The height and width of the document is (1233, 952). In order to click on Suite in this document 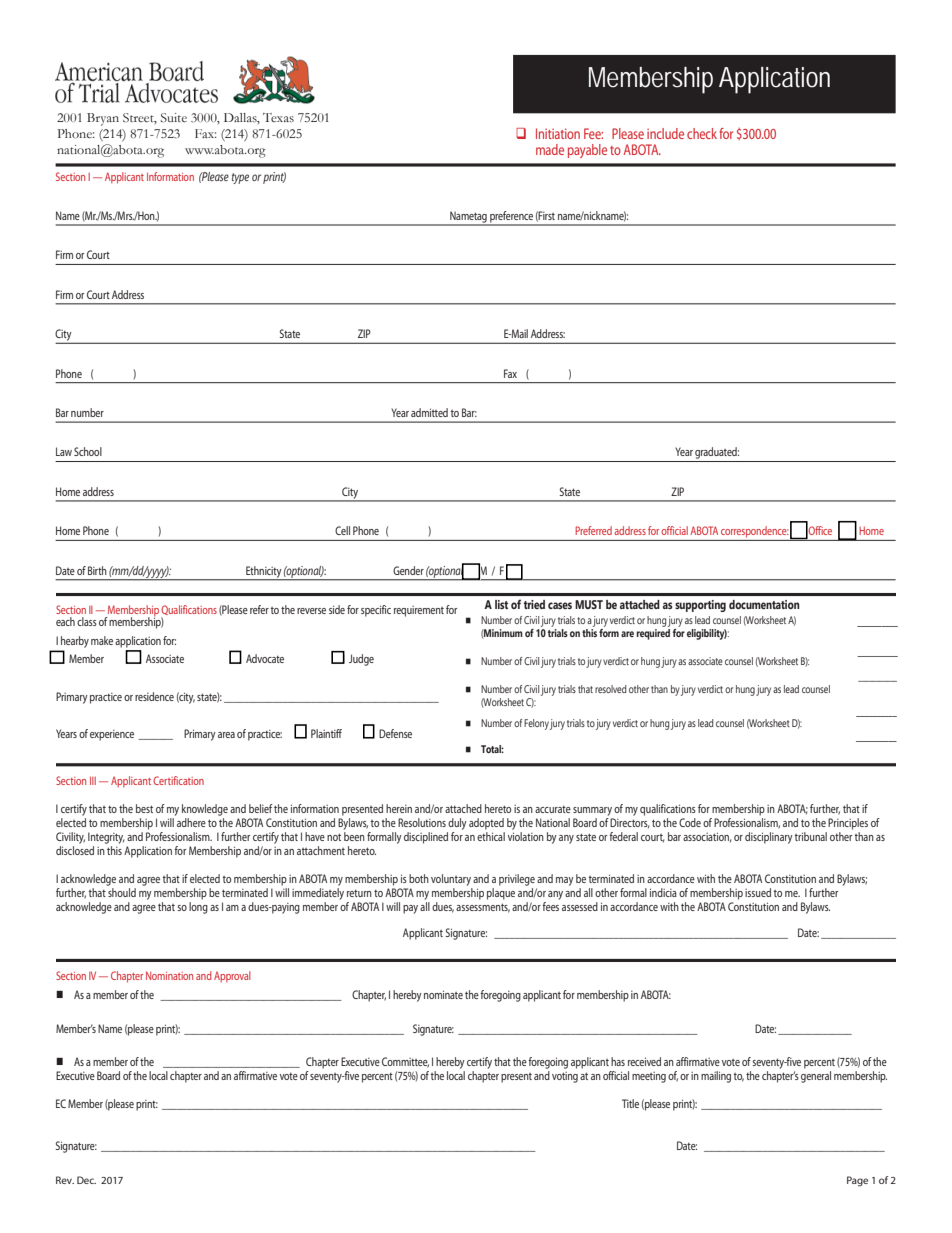, I will do `click(174, 118)`.
